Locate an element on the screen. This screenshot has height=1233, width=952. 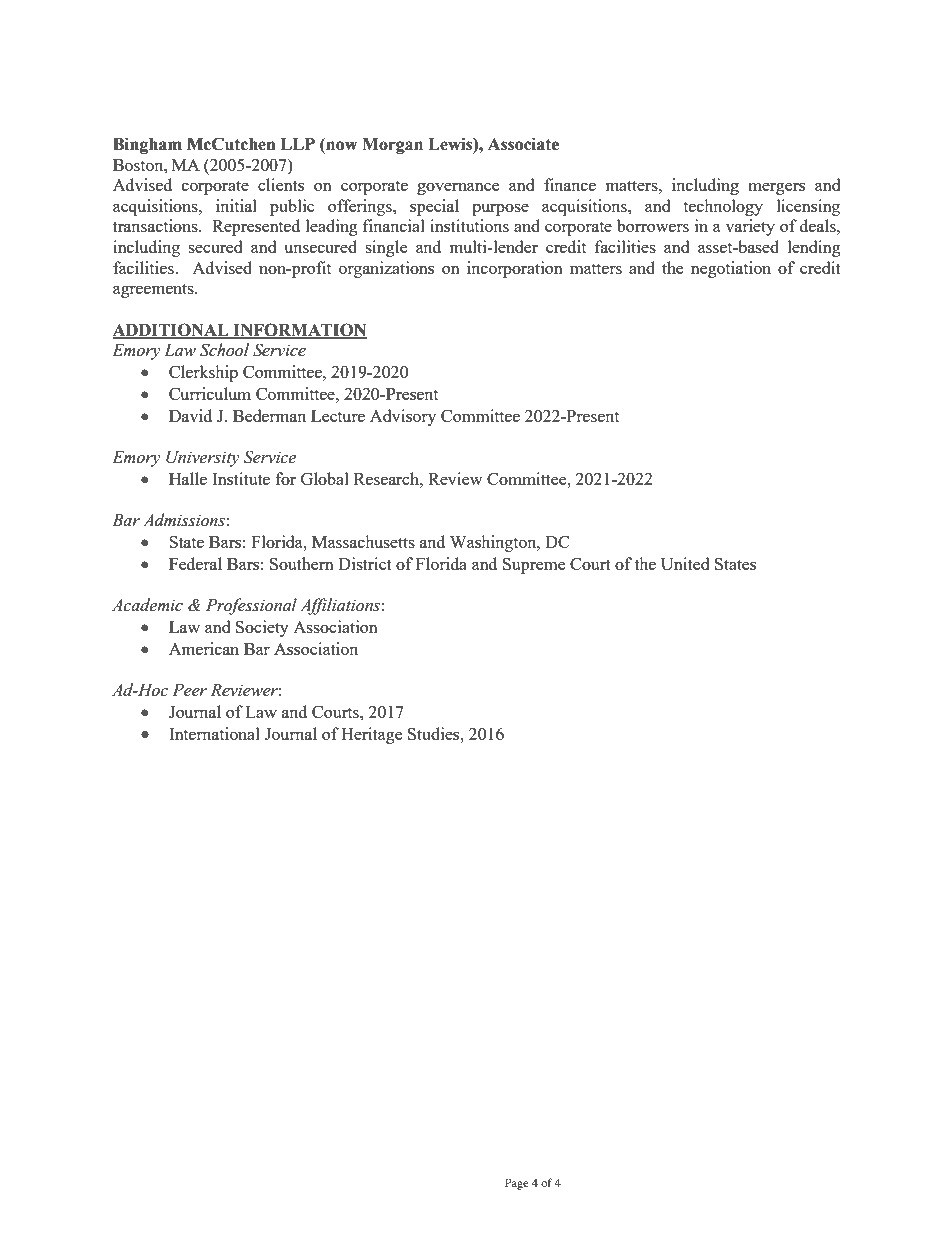
Page is located at coordinates (517, 1184).
